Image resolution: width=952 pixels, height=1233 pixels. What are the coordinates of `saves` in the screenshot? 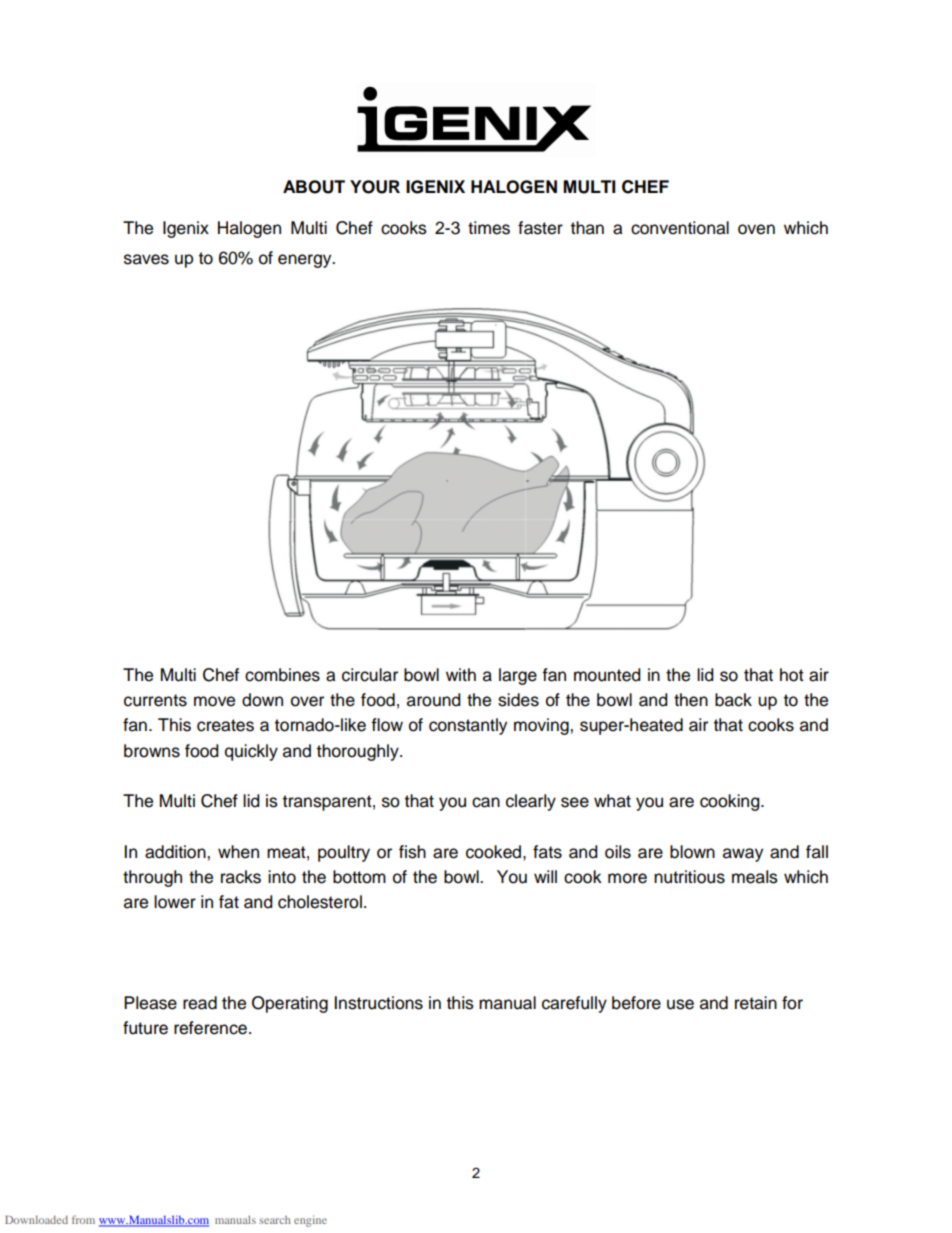 It's located at (146, 259).
